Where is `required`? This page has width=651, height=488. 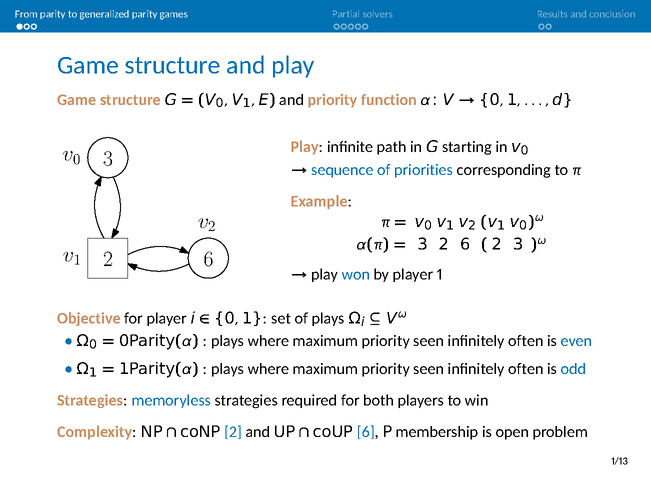 required is located at coordinates (309, 401).
